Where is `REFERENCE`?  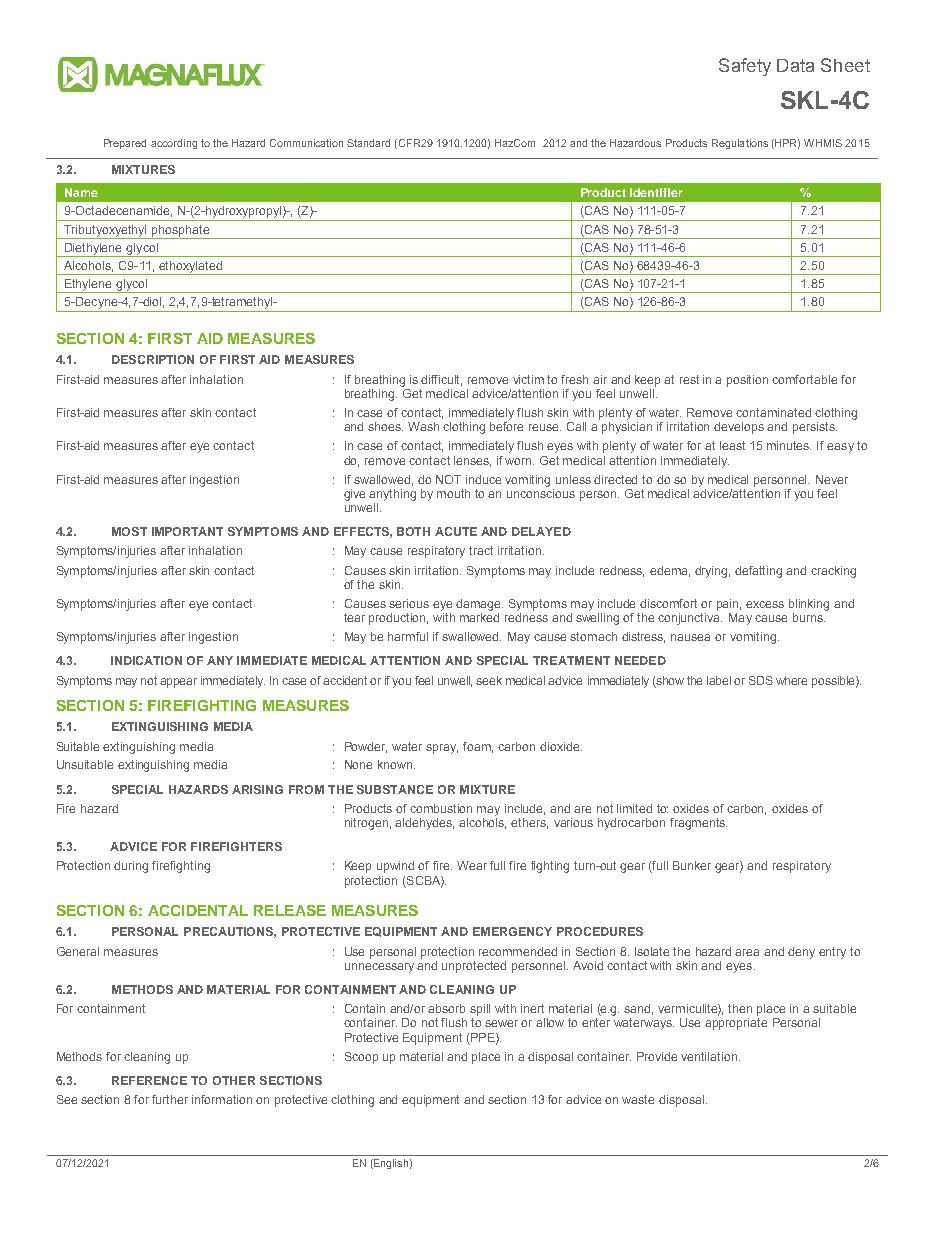
REFERENCE is located at coordinates (149, 1080).
